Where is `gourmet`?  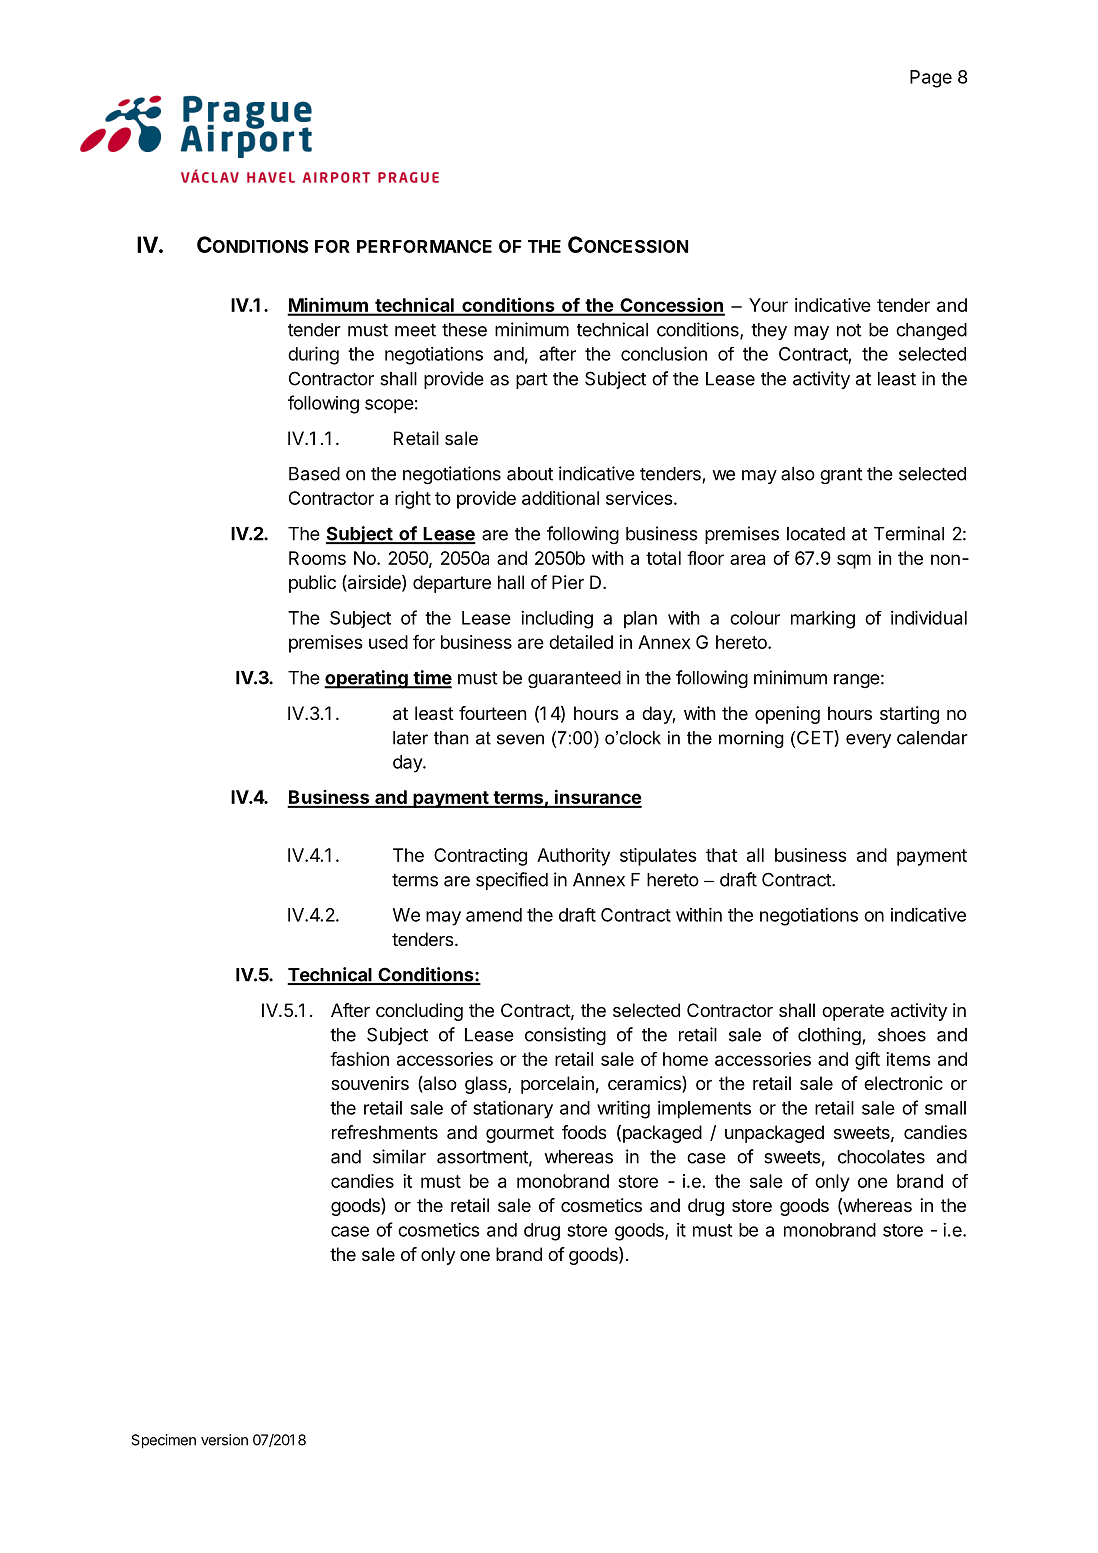
gourmet is located at coordinates (520, 1134).
